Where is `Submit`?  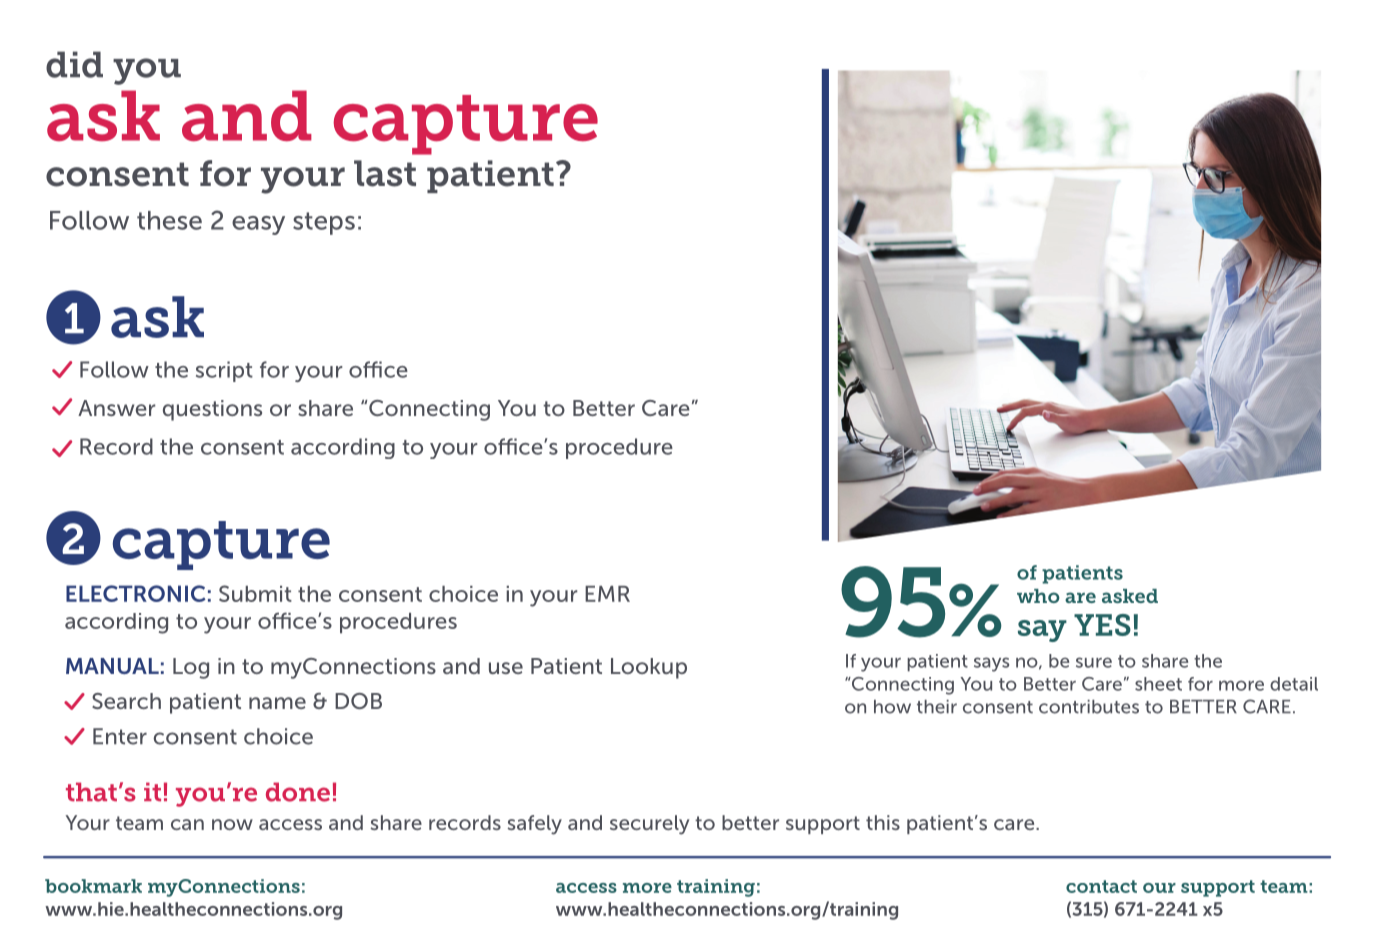 Submit is located at coordinates (255, 593).
